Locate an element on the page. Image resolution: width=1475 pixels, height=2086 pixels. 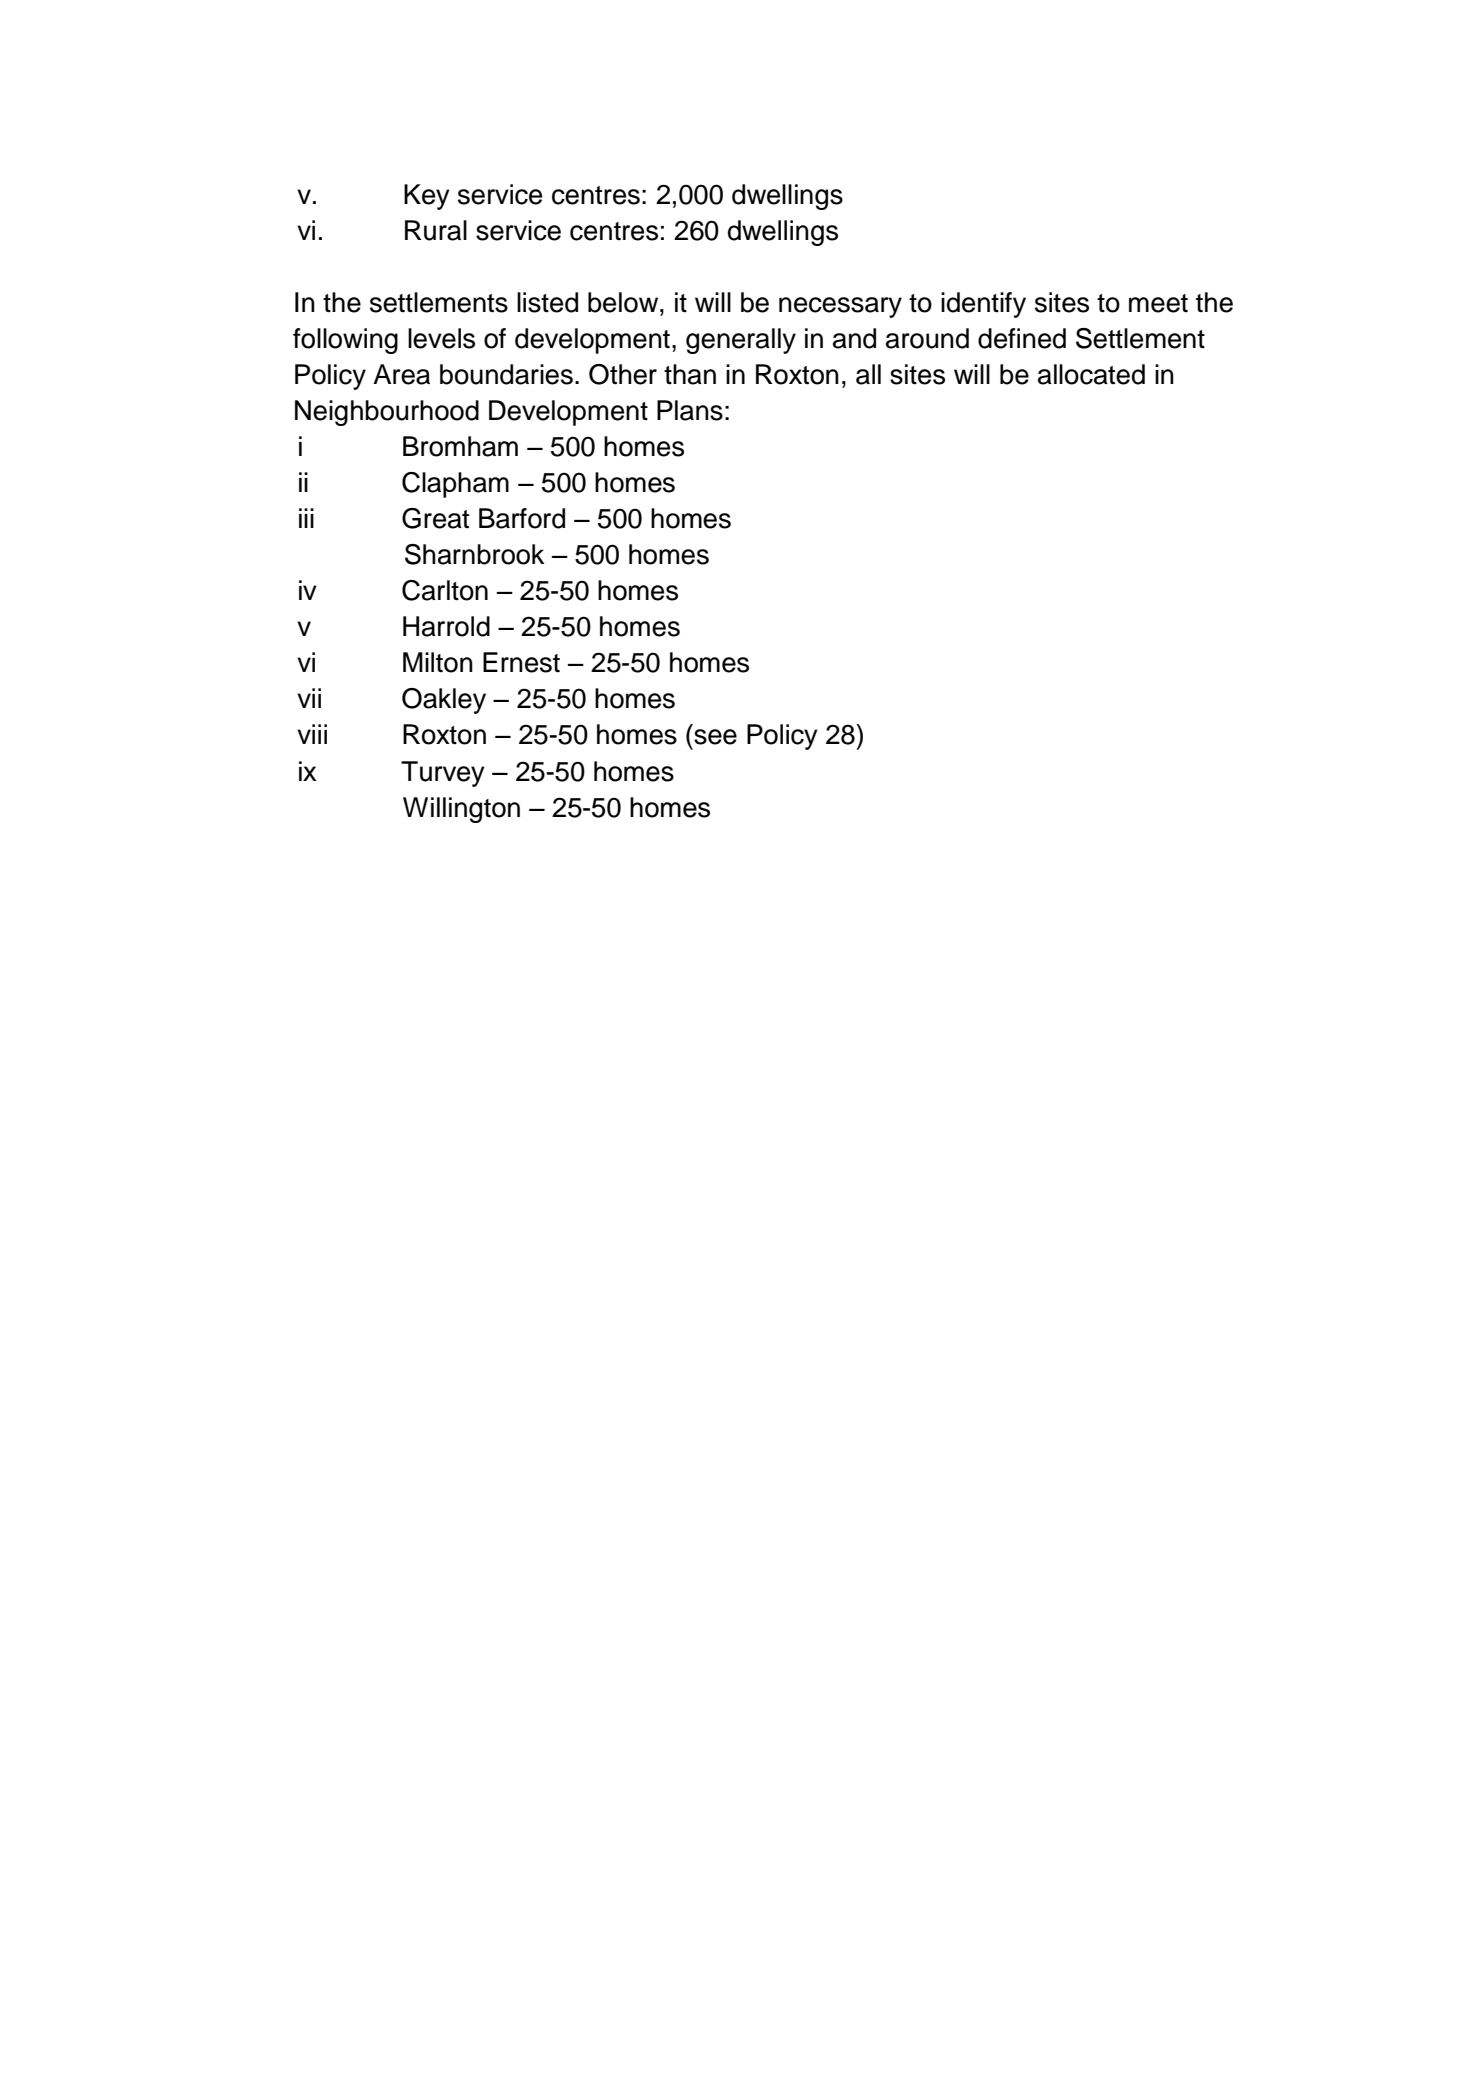
Oakley is located at coordinates (444, 701).
